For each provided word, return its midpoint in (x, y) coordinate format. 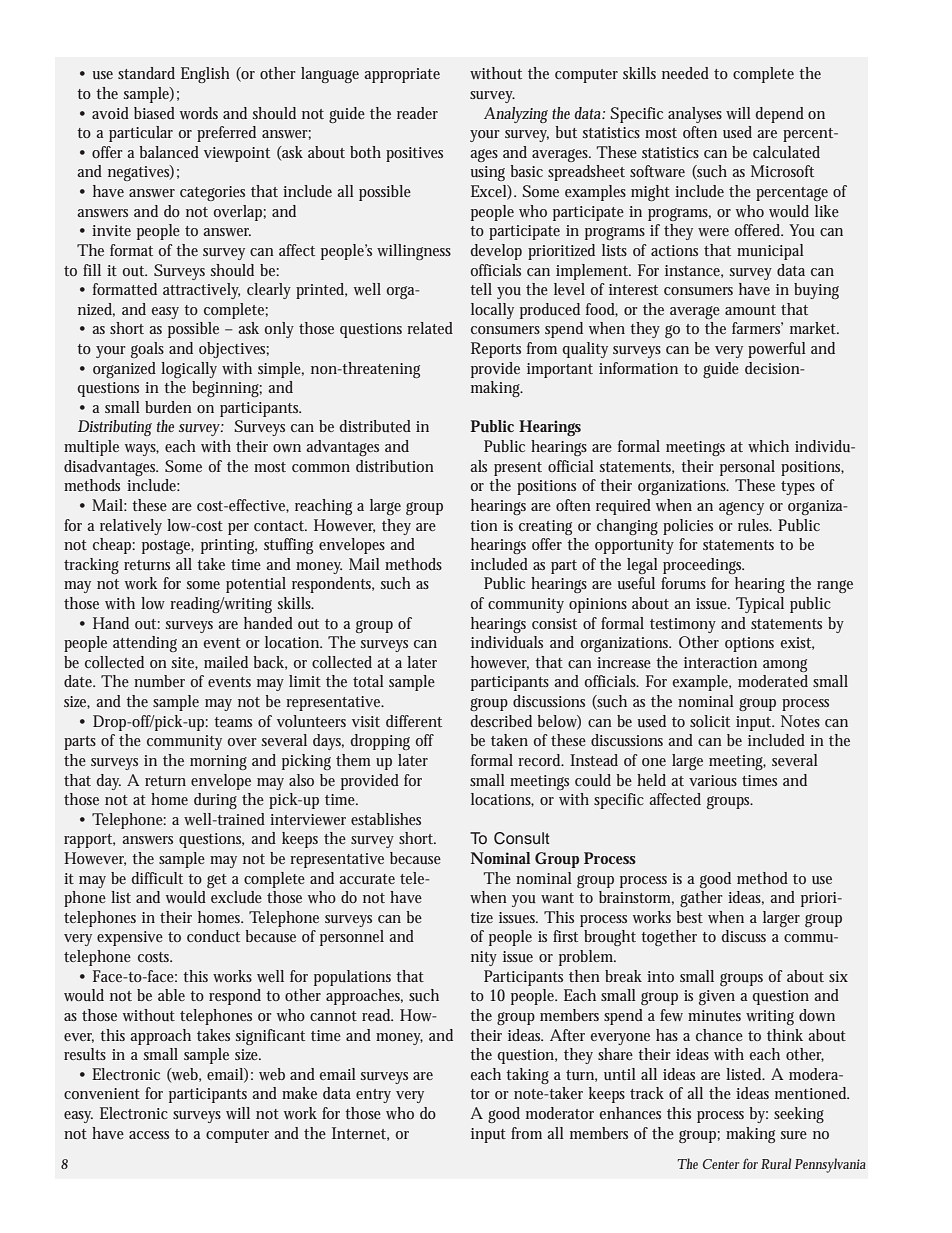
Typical (760, 605)
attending (145, 644)
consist (554, 623)
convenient (102, 1093)
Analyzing (516, 115)
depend (780, 115)
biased (154, 113)
